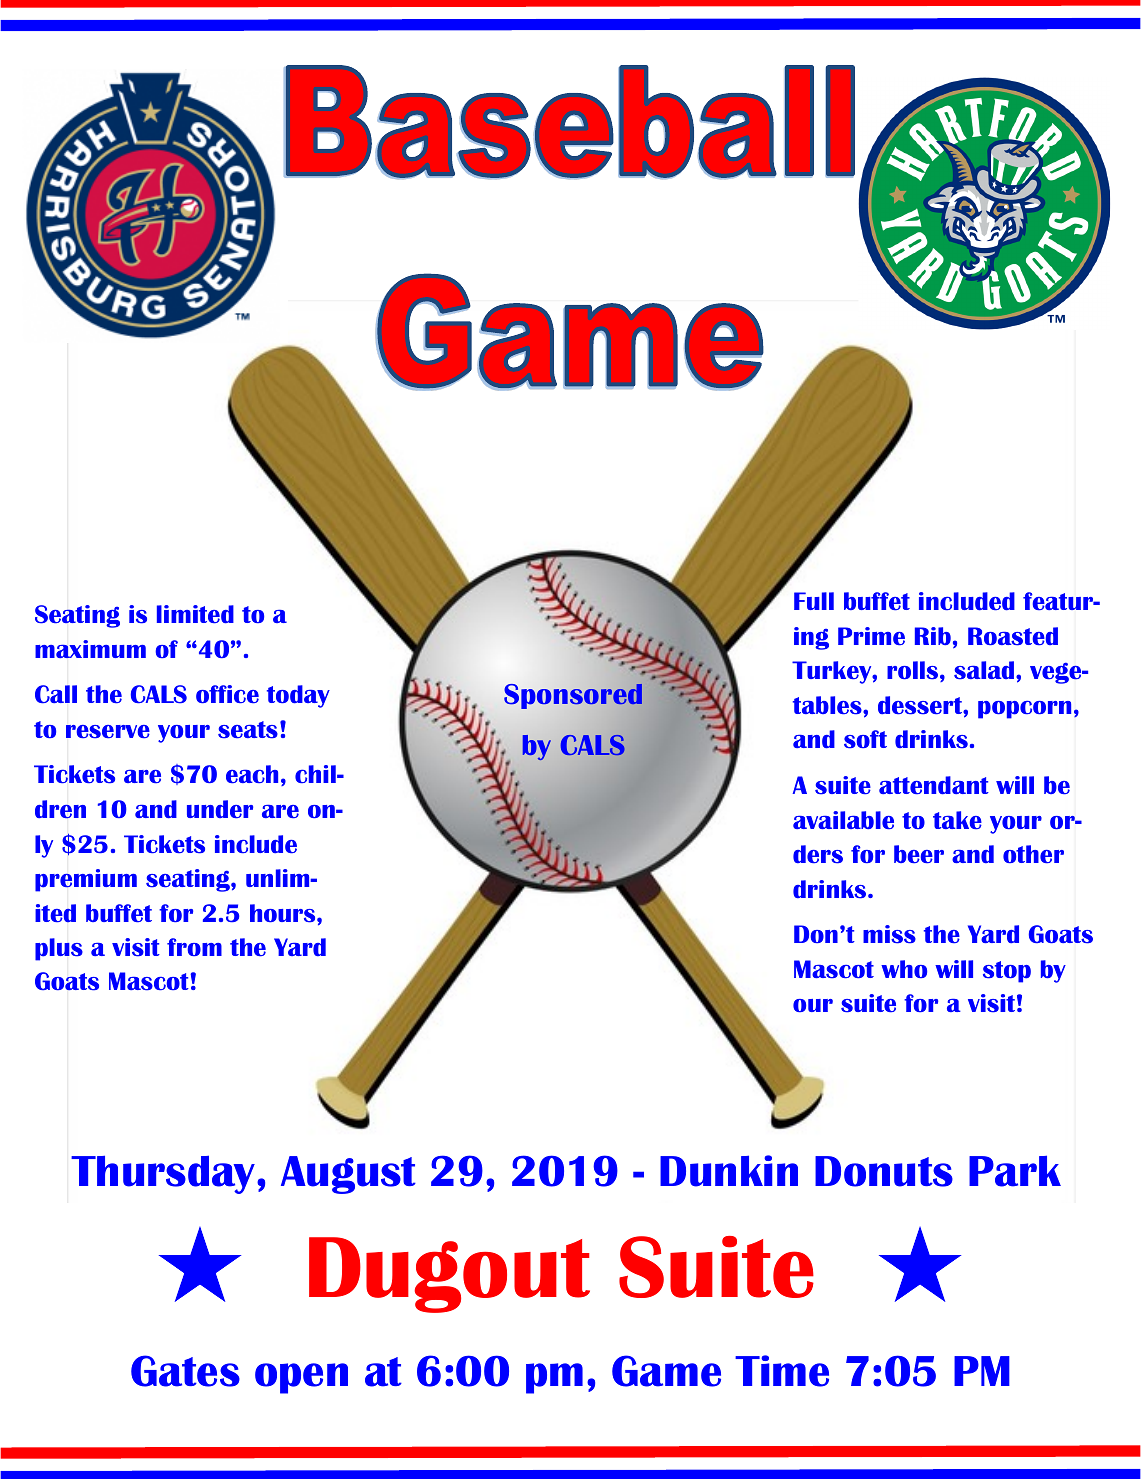 This screenshot has height=1479, width=1143. Describe the element at coordinates (220, 809) in the screenshot. I see `under` at that location.
